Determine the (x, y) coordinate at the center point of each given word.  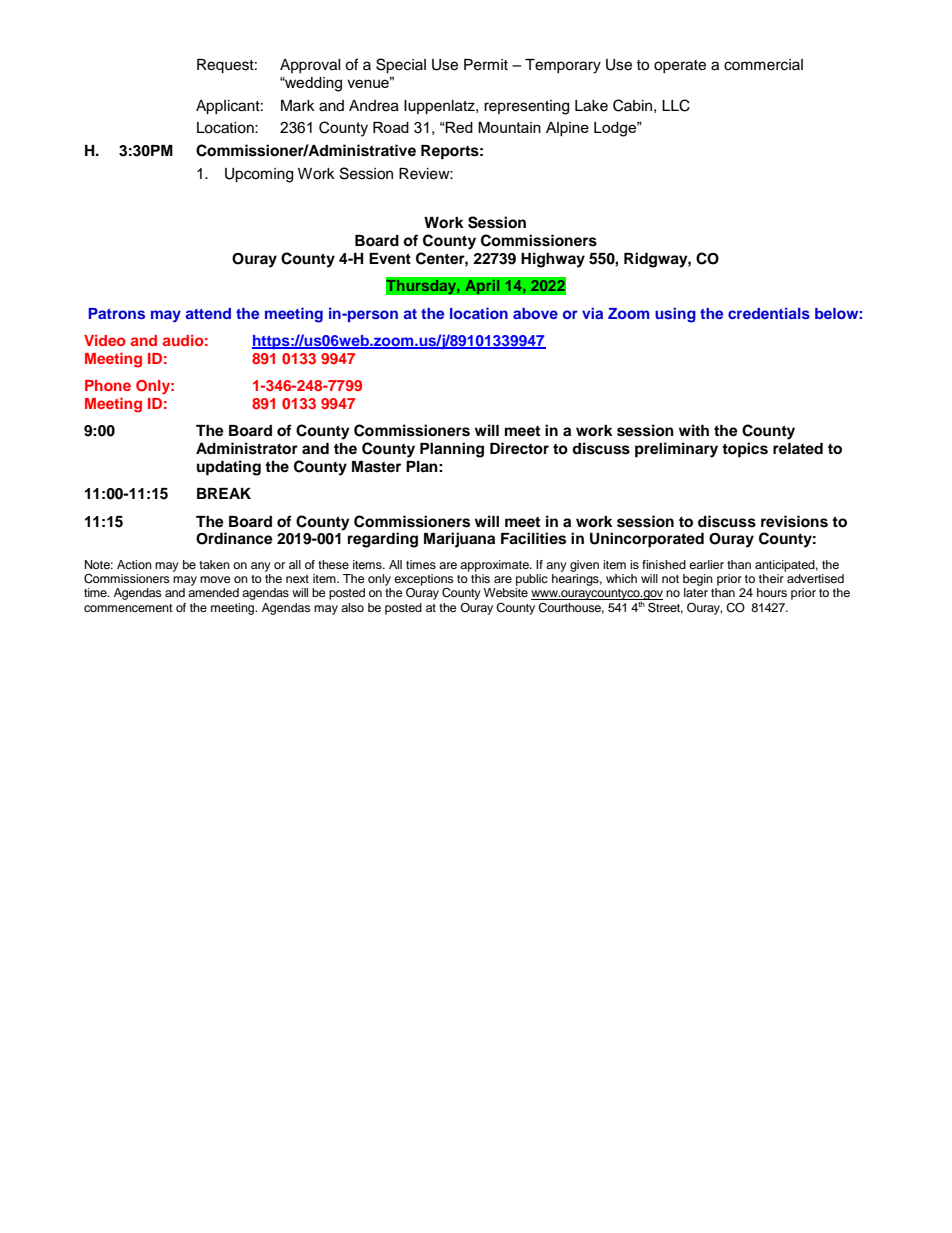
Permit (486, 65)
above (535, 313)
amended (213, 592)
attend (208, 313)
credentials (769, 313)
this (480, 578)
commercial (763, 65)
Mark (298, 105)
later (696, 592)
